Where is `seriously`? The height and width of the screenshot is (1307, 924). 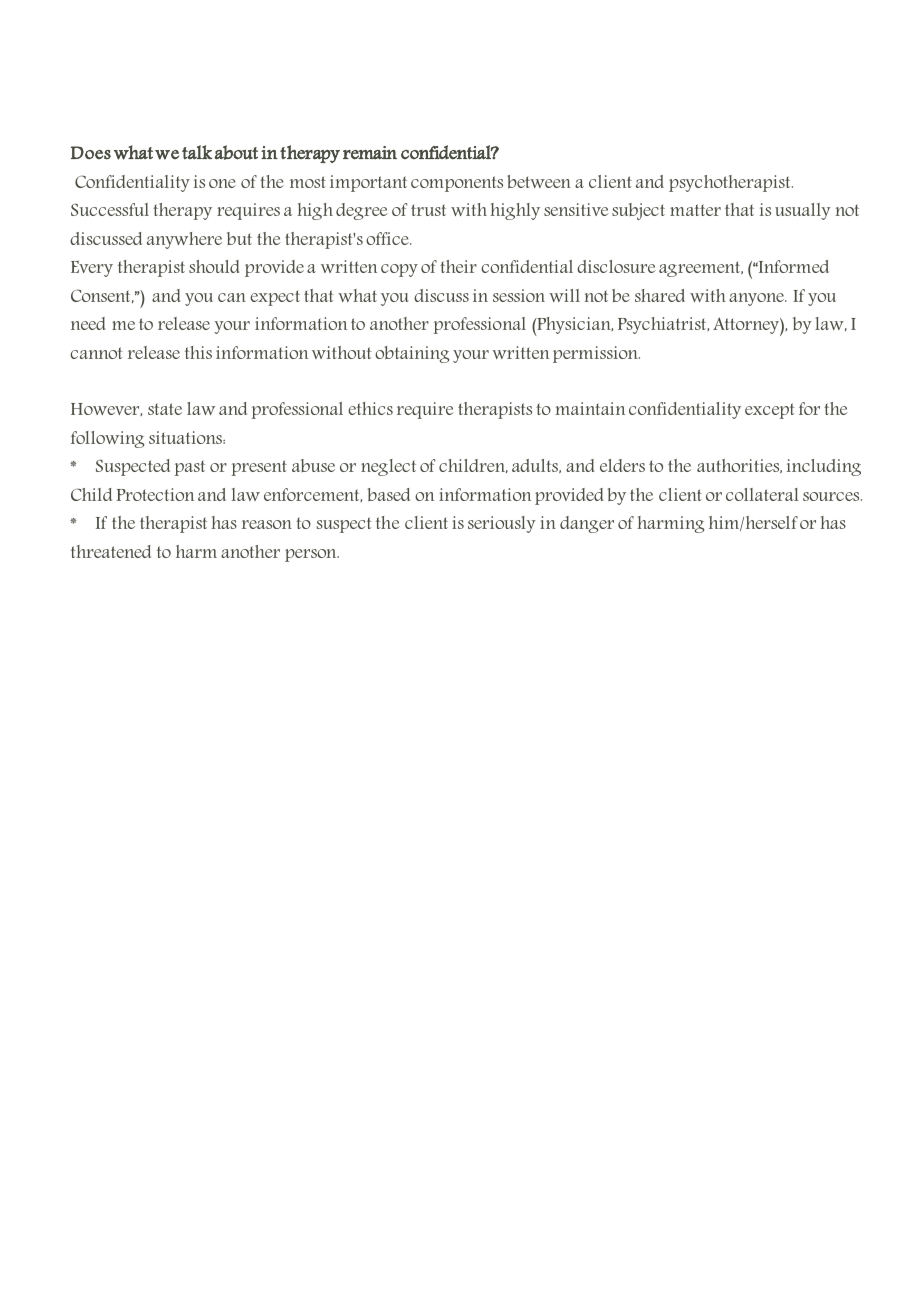 seriously is located at coordinates (502, 524).
